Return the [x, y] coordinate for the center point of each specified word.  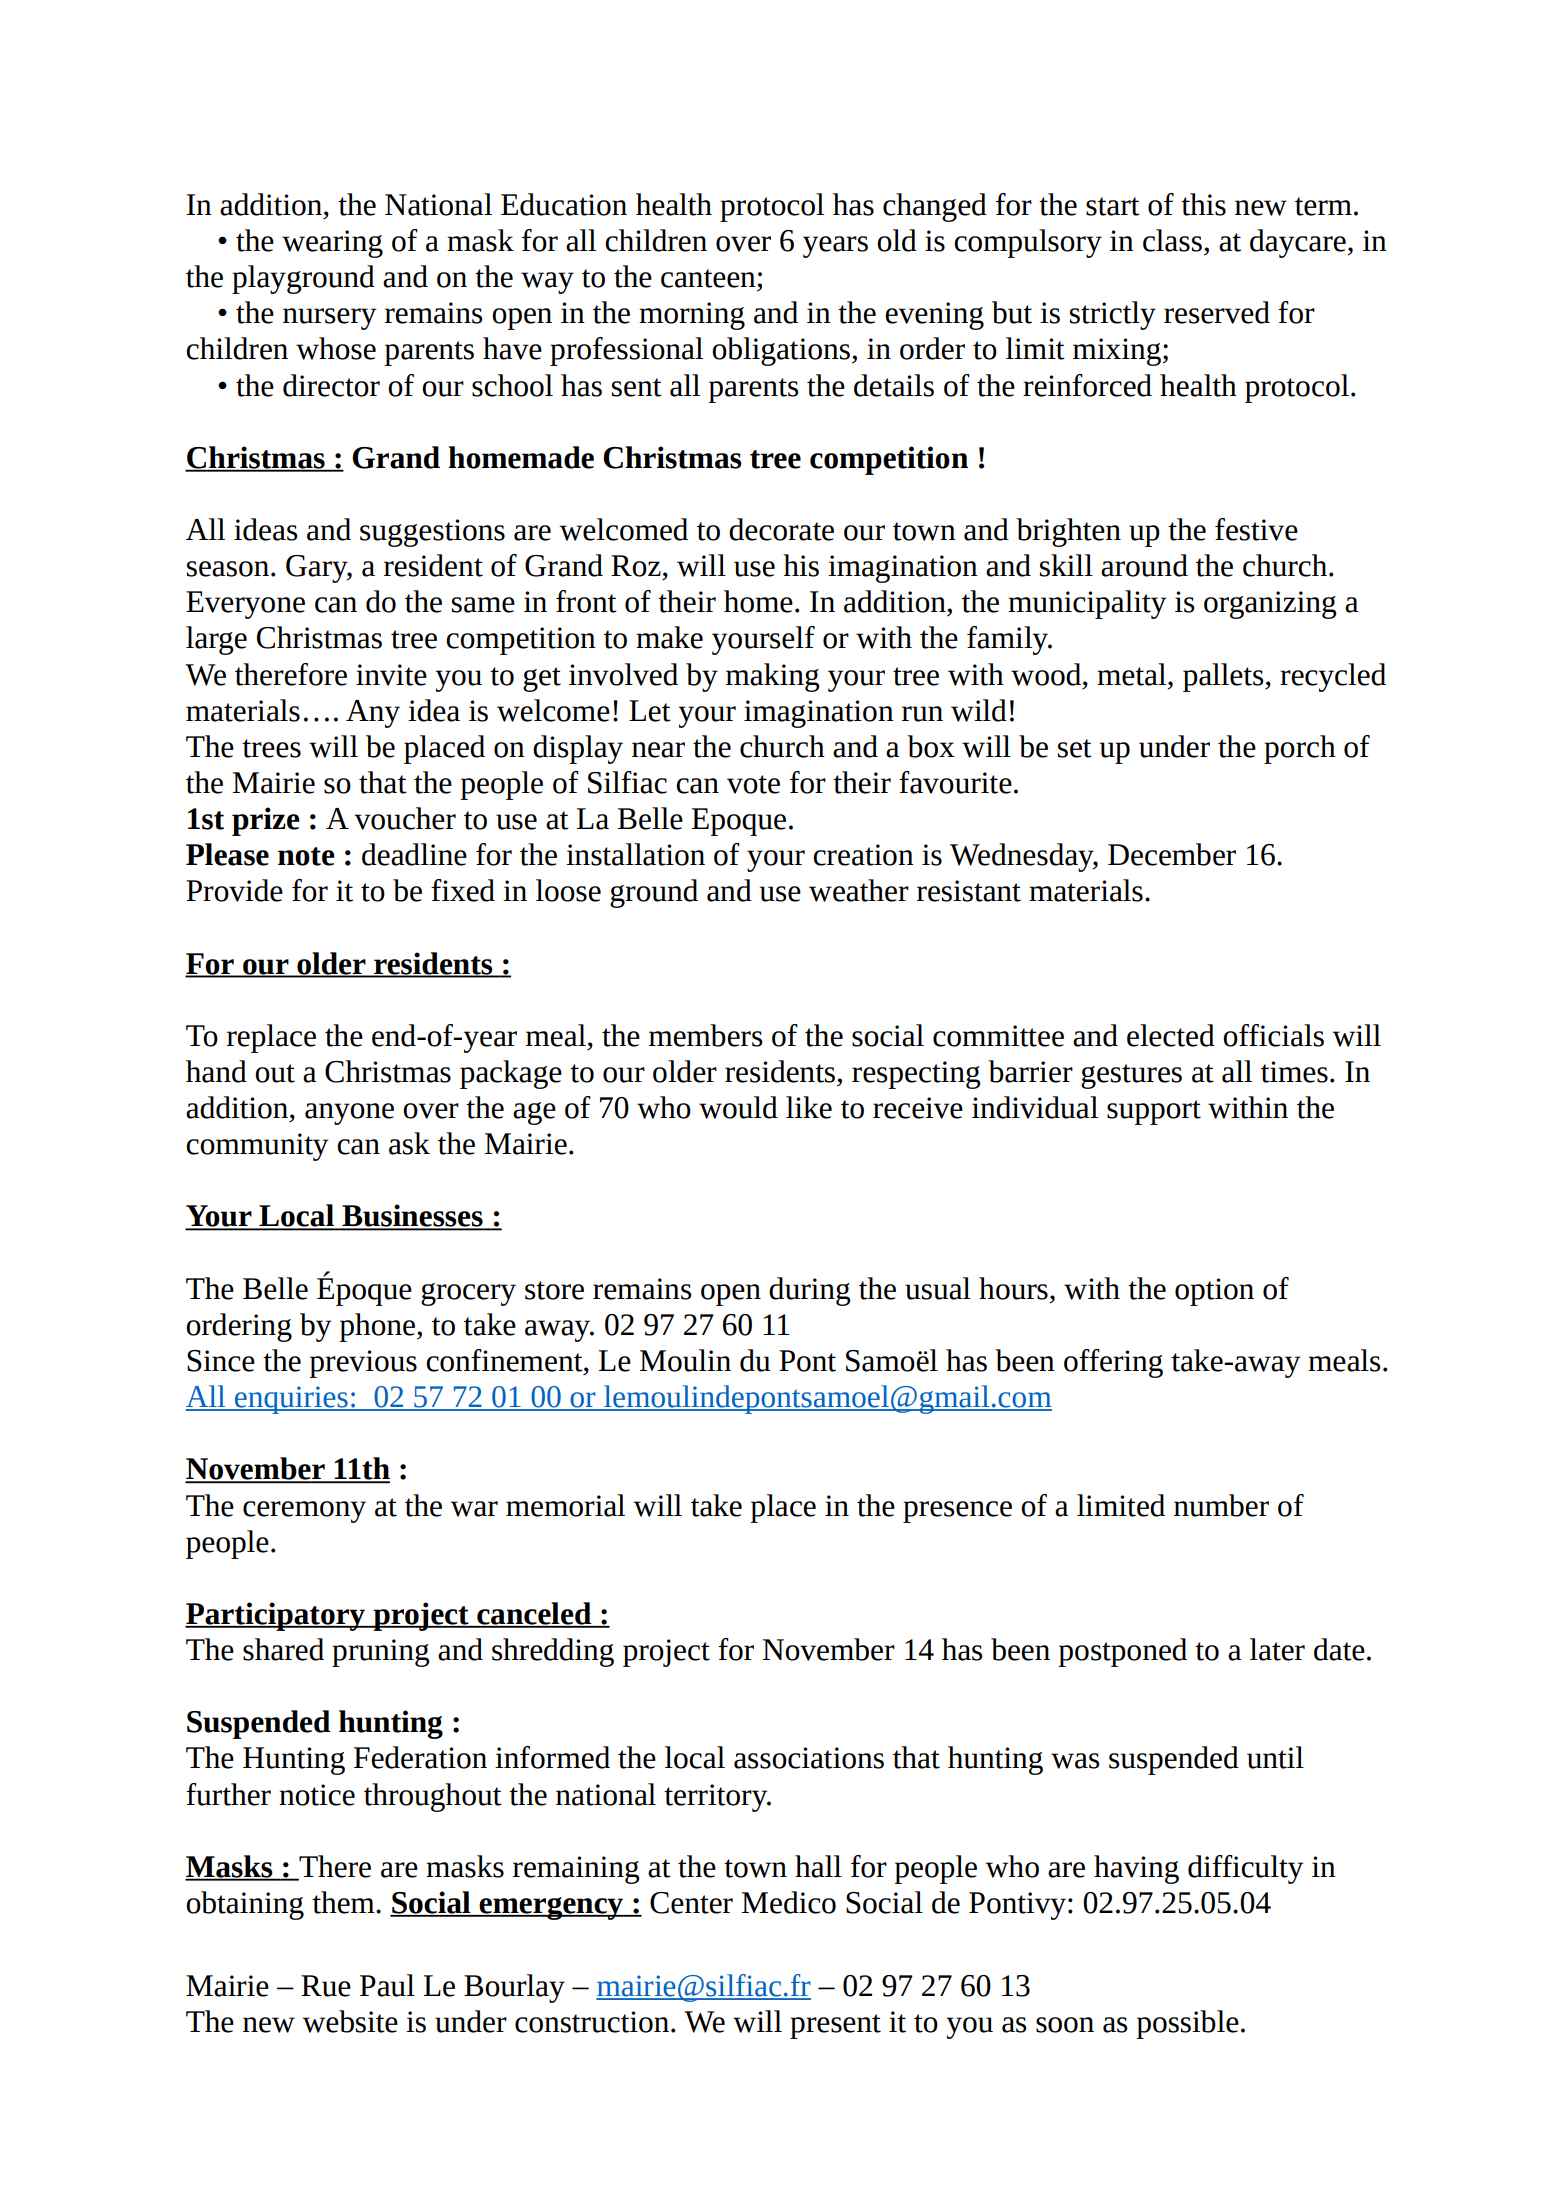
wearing [332, 244]
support [1154, 1112]
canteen [708, 278]
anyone [349, 1114]
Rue [326, 1986]
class [1172, 240]
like [809, 1107]
